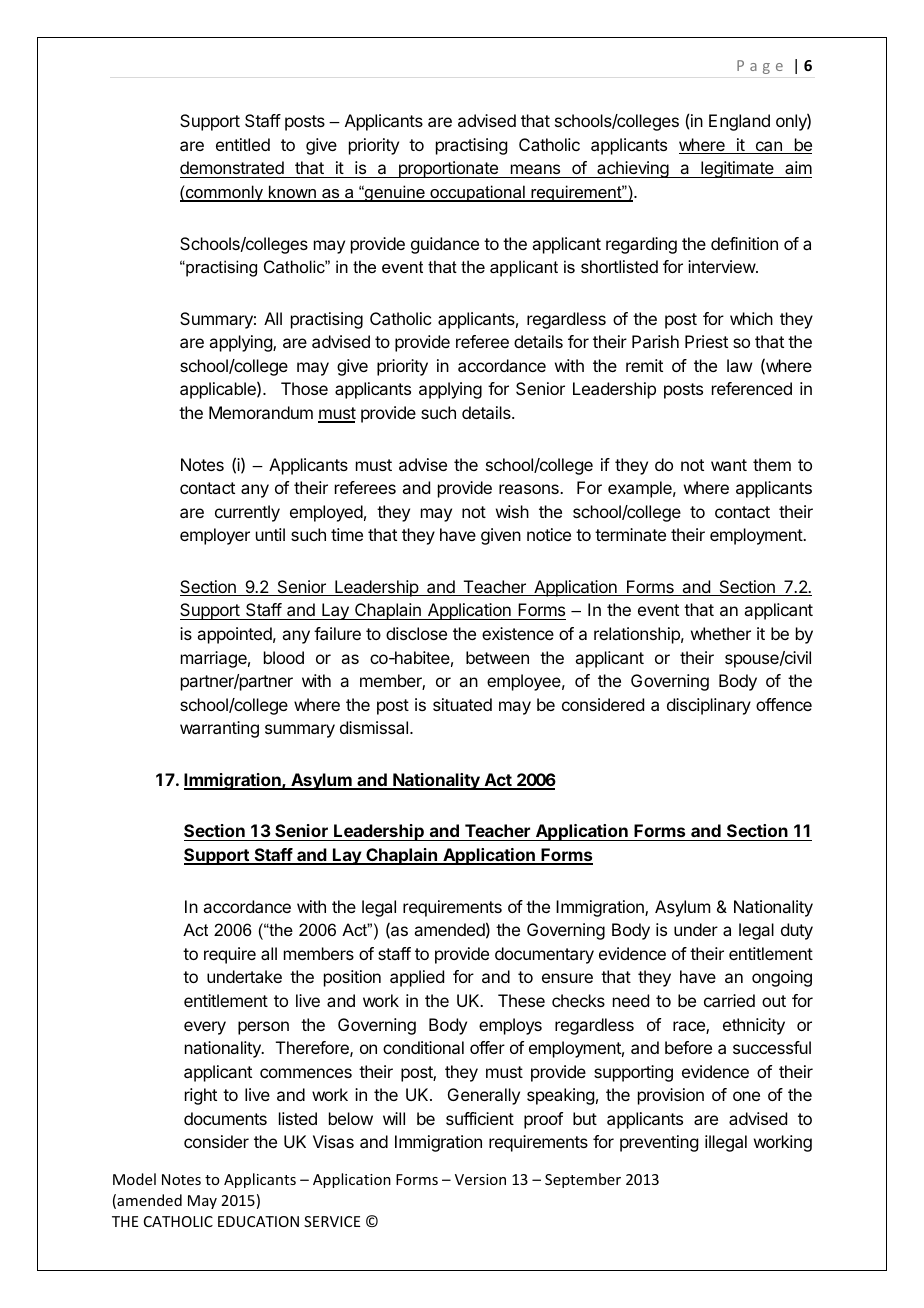 This screenshot has height=1308, width=924. I want to click on demonstrated, so click(233, 169).
